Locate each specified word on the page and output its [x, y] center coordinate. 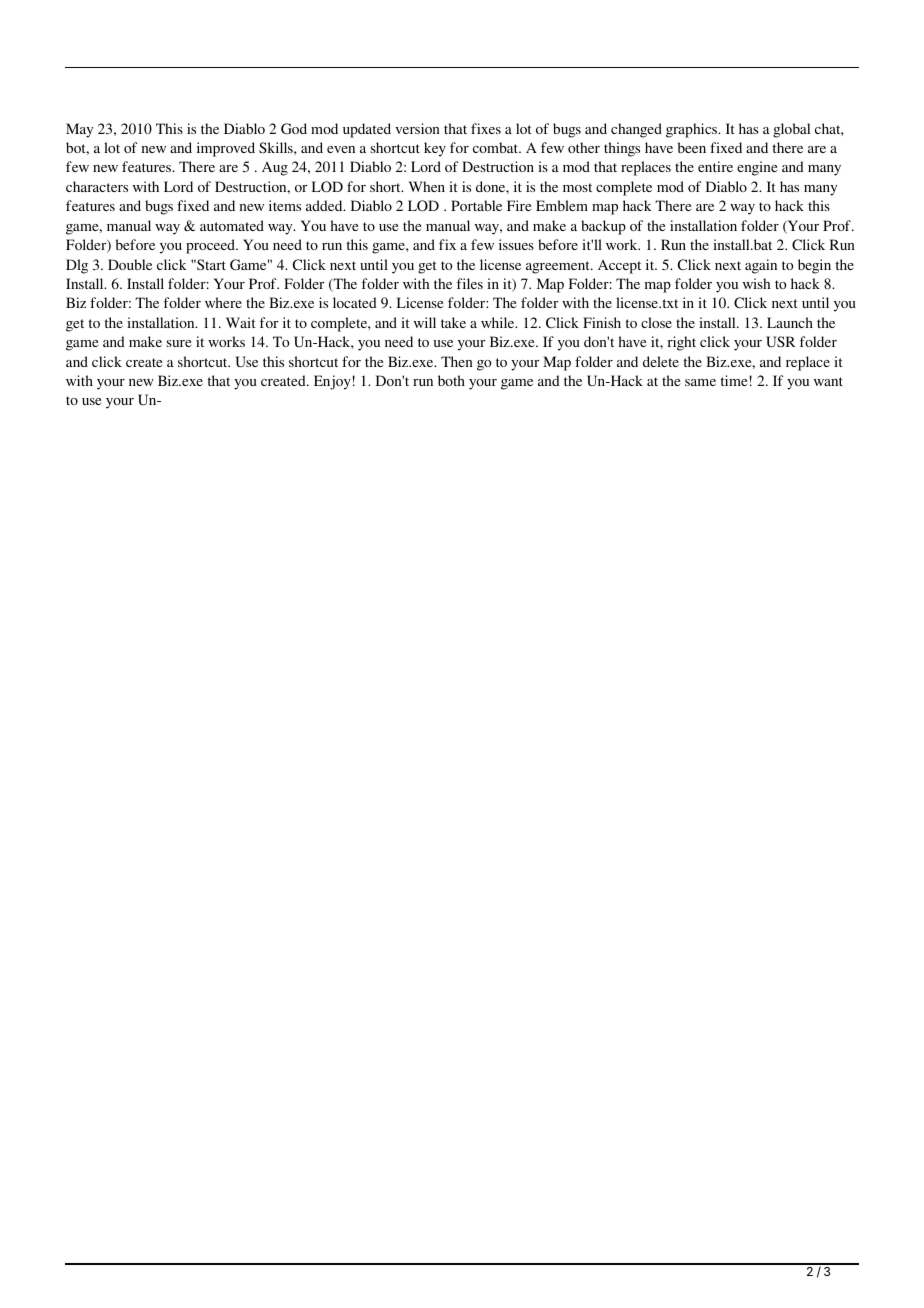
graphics [693, 130]
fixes [486, 128]
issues [516, 244]
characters [97, 186]
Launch [790, 322]
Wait [241, 322]
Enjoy [332, 382]
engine [757, 168]
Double [130, 264]
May [79, 130]
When [427, 186]
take [453, 322]
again [761, 266]
